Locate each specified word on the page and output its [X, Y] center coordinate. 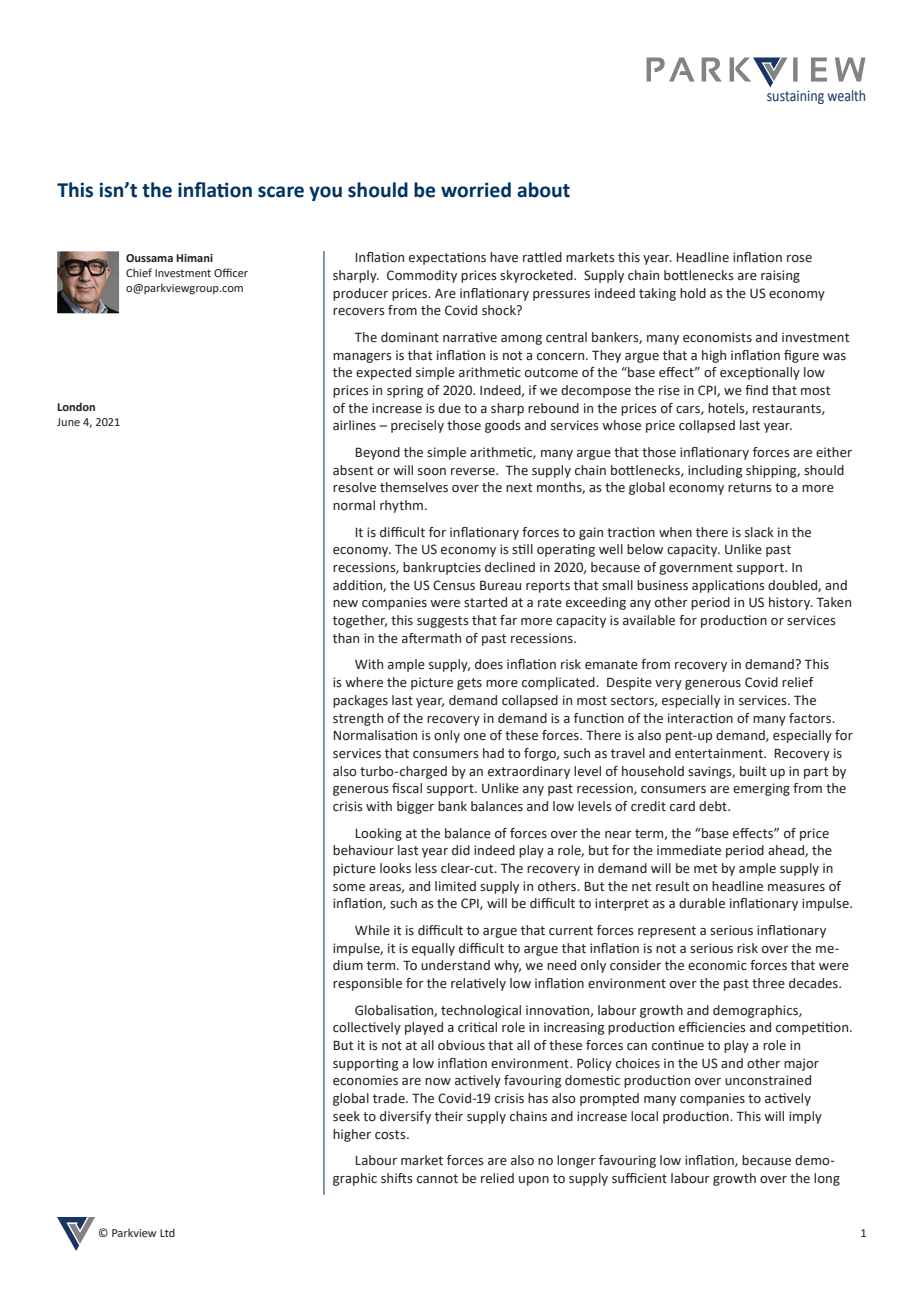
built [753, 771]
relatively [478, 984]
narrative [470, 337]
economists [717, 337]
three [768, 983]
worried [476, 190]
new [345, 604]
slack [759, 532]
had [493, 753]
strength [358, 719]
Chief [139, 272]
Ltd [167, 1232]
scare [281, 192]
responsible [367, 984]
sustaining [795, 97]
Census [454, 585]
